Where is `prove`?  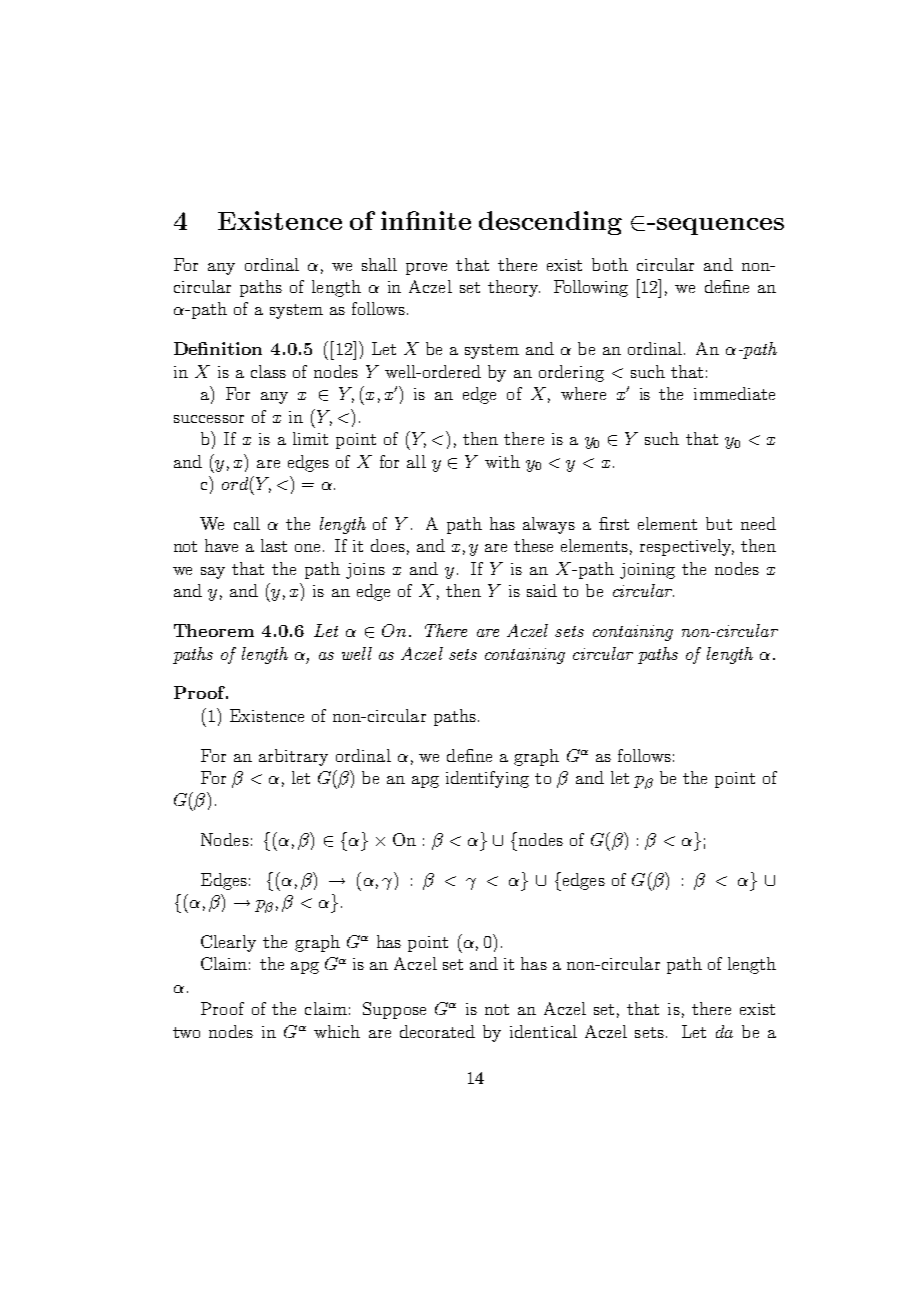
prove is located at coordinates (426, 269).
